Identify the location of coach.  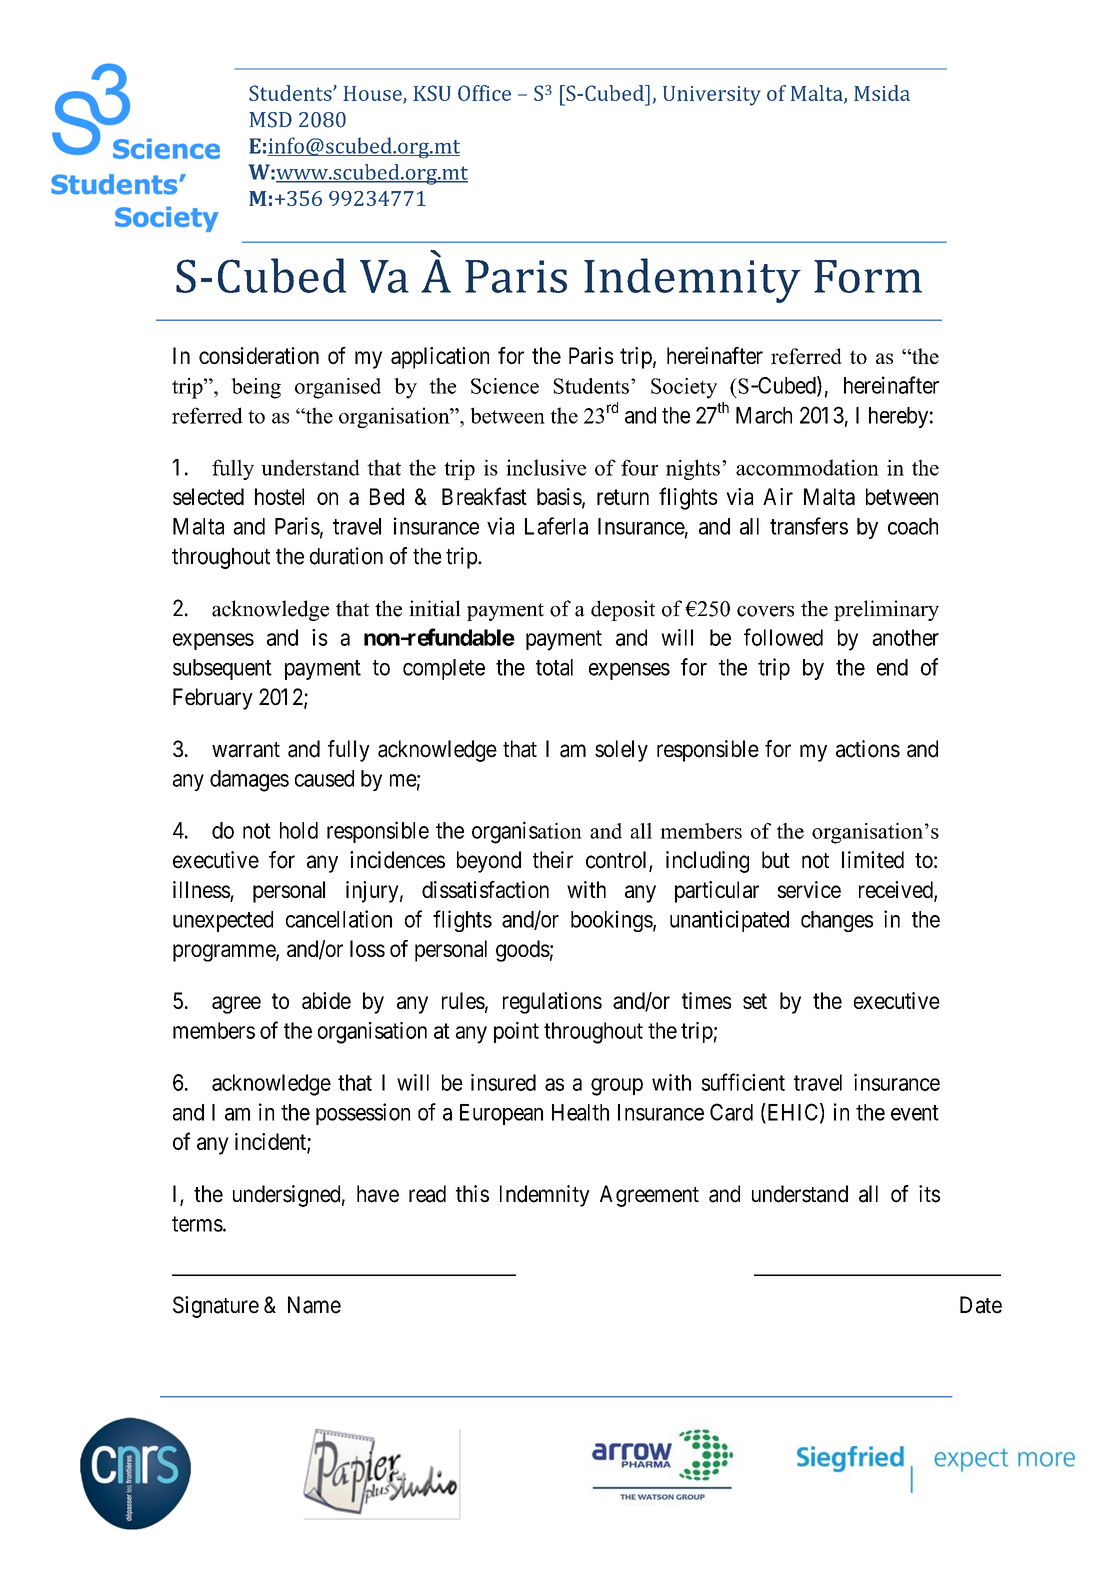
(913, 526).
